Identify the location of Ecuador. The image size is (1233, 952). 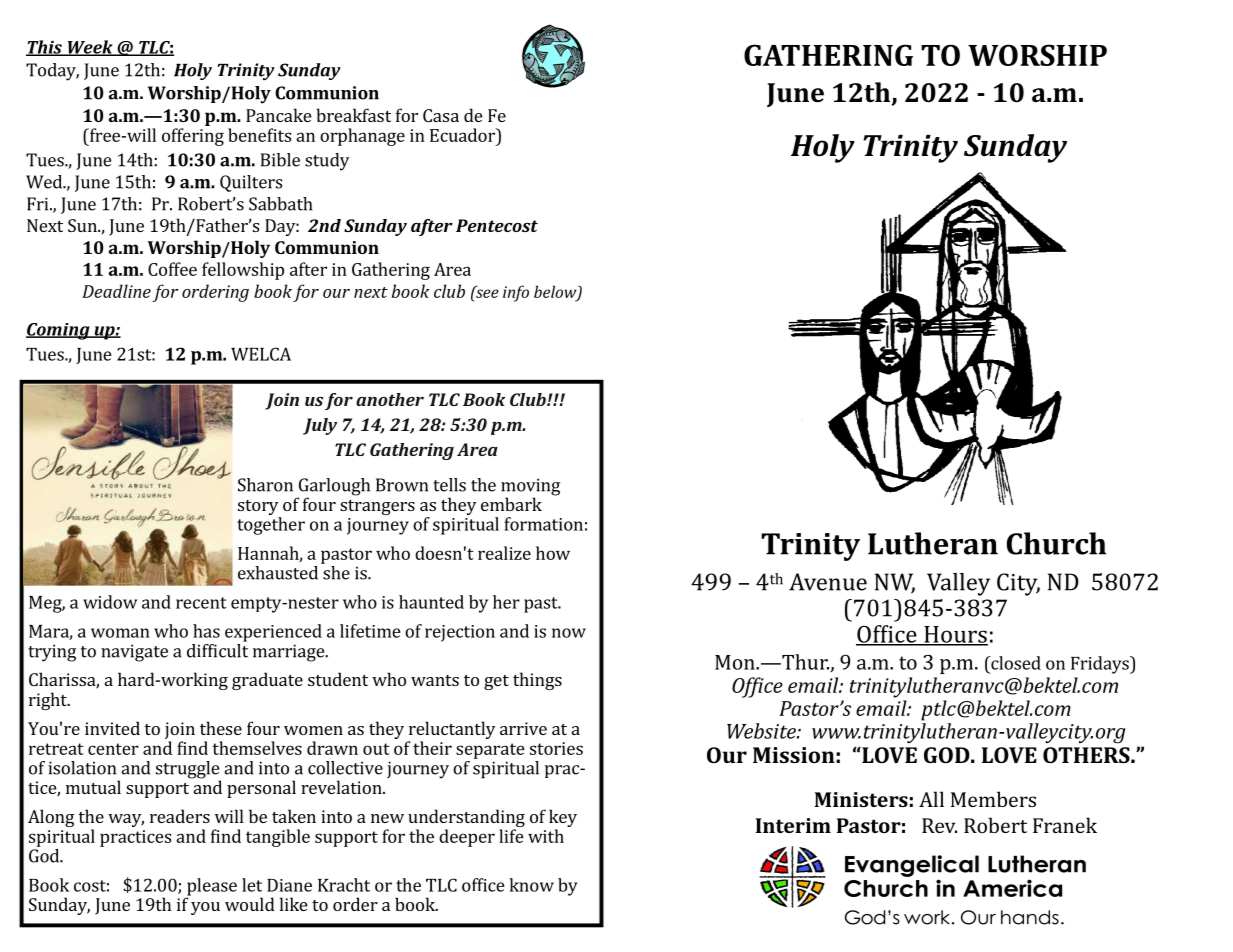
(463, 135).
